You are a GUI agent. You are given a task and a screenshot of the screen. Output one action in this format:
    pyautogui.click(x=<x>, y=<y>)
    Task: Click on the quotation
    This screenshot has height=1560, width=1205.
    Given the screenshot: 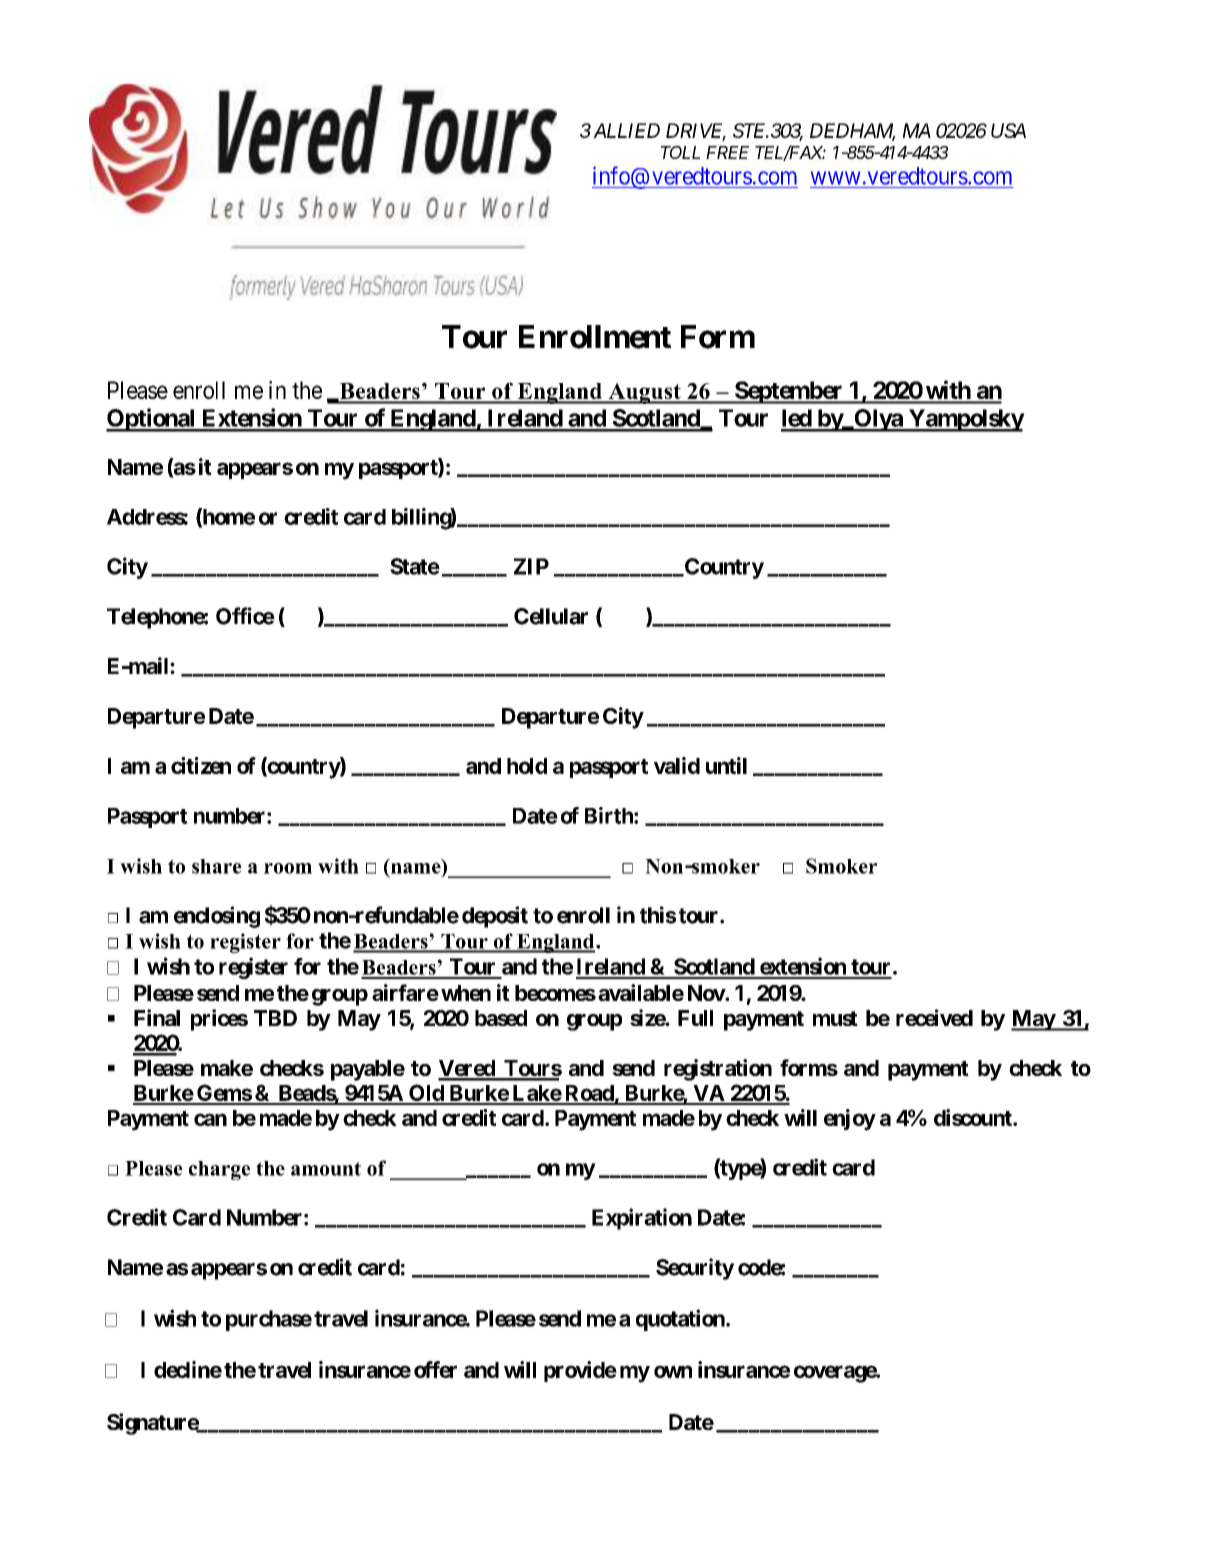 What is the action you would take?
    pyautogui.click(x=681, y=1320)
